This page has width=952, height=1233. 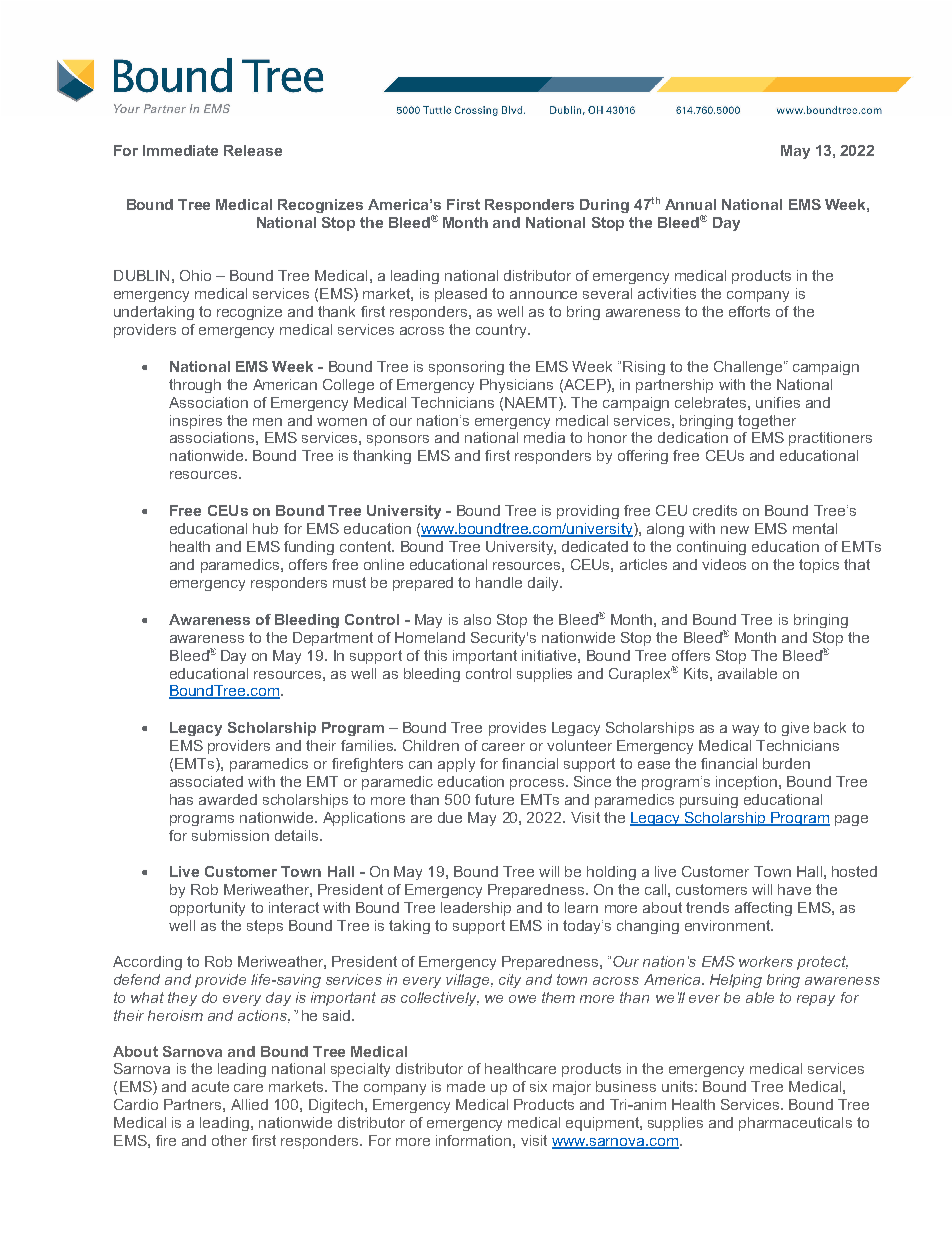 I want to click on give, so click(x=795, y=729).
